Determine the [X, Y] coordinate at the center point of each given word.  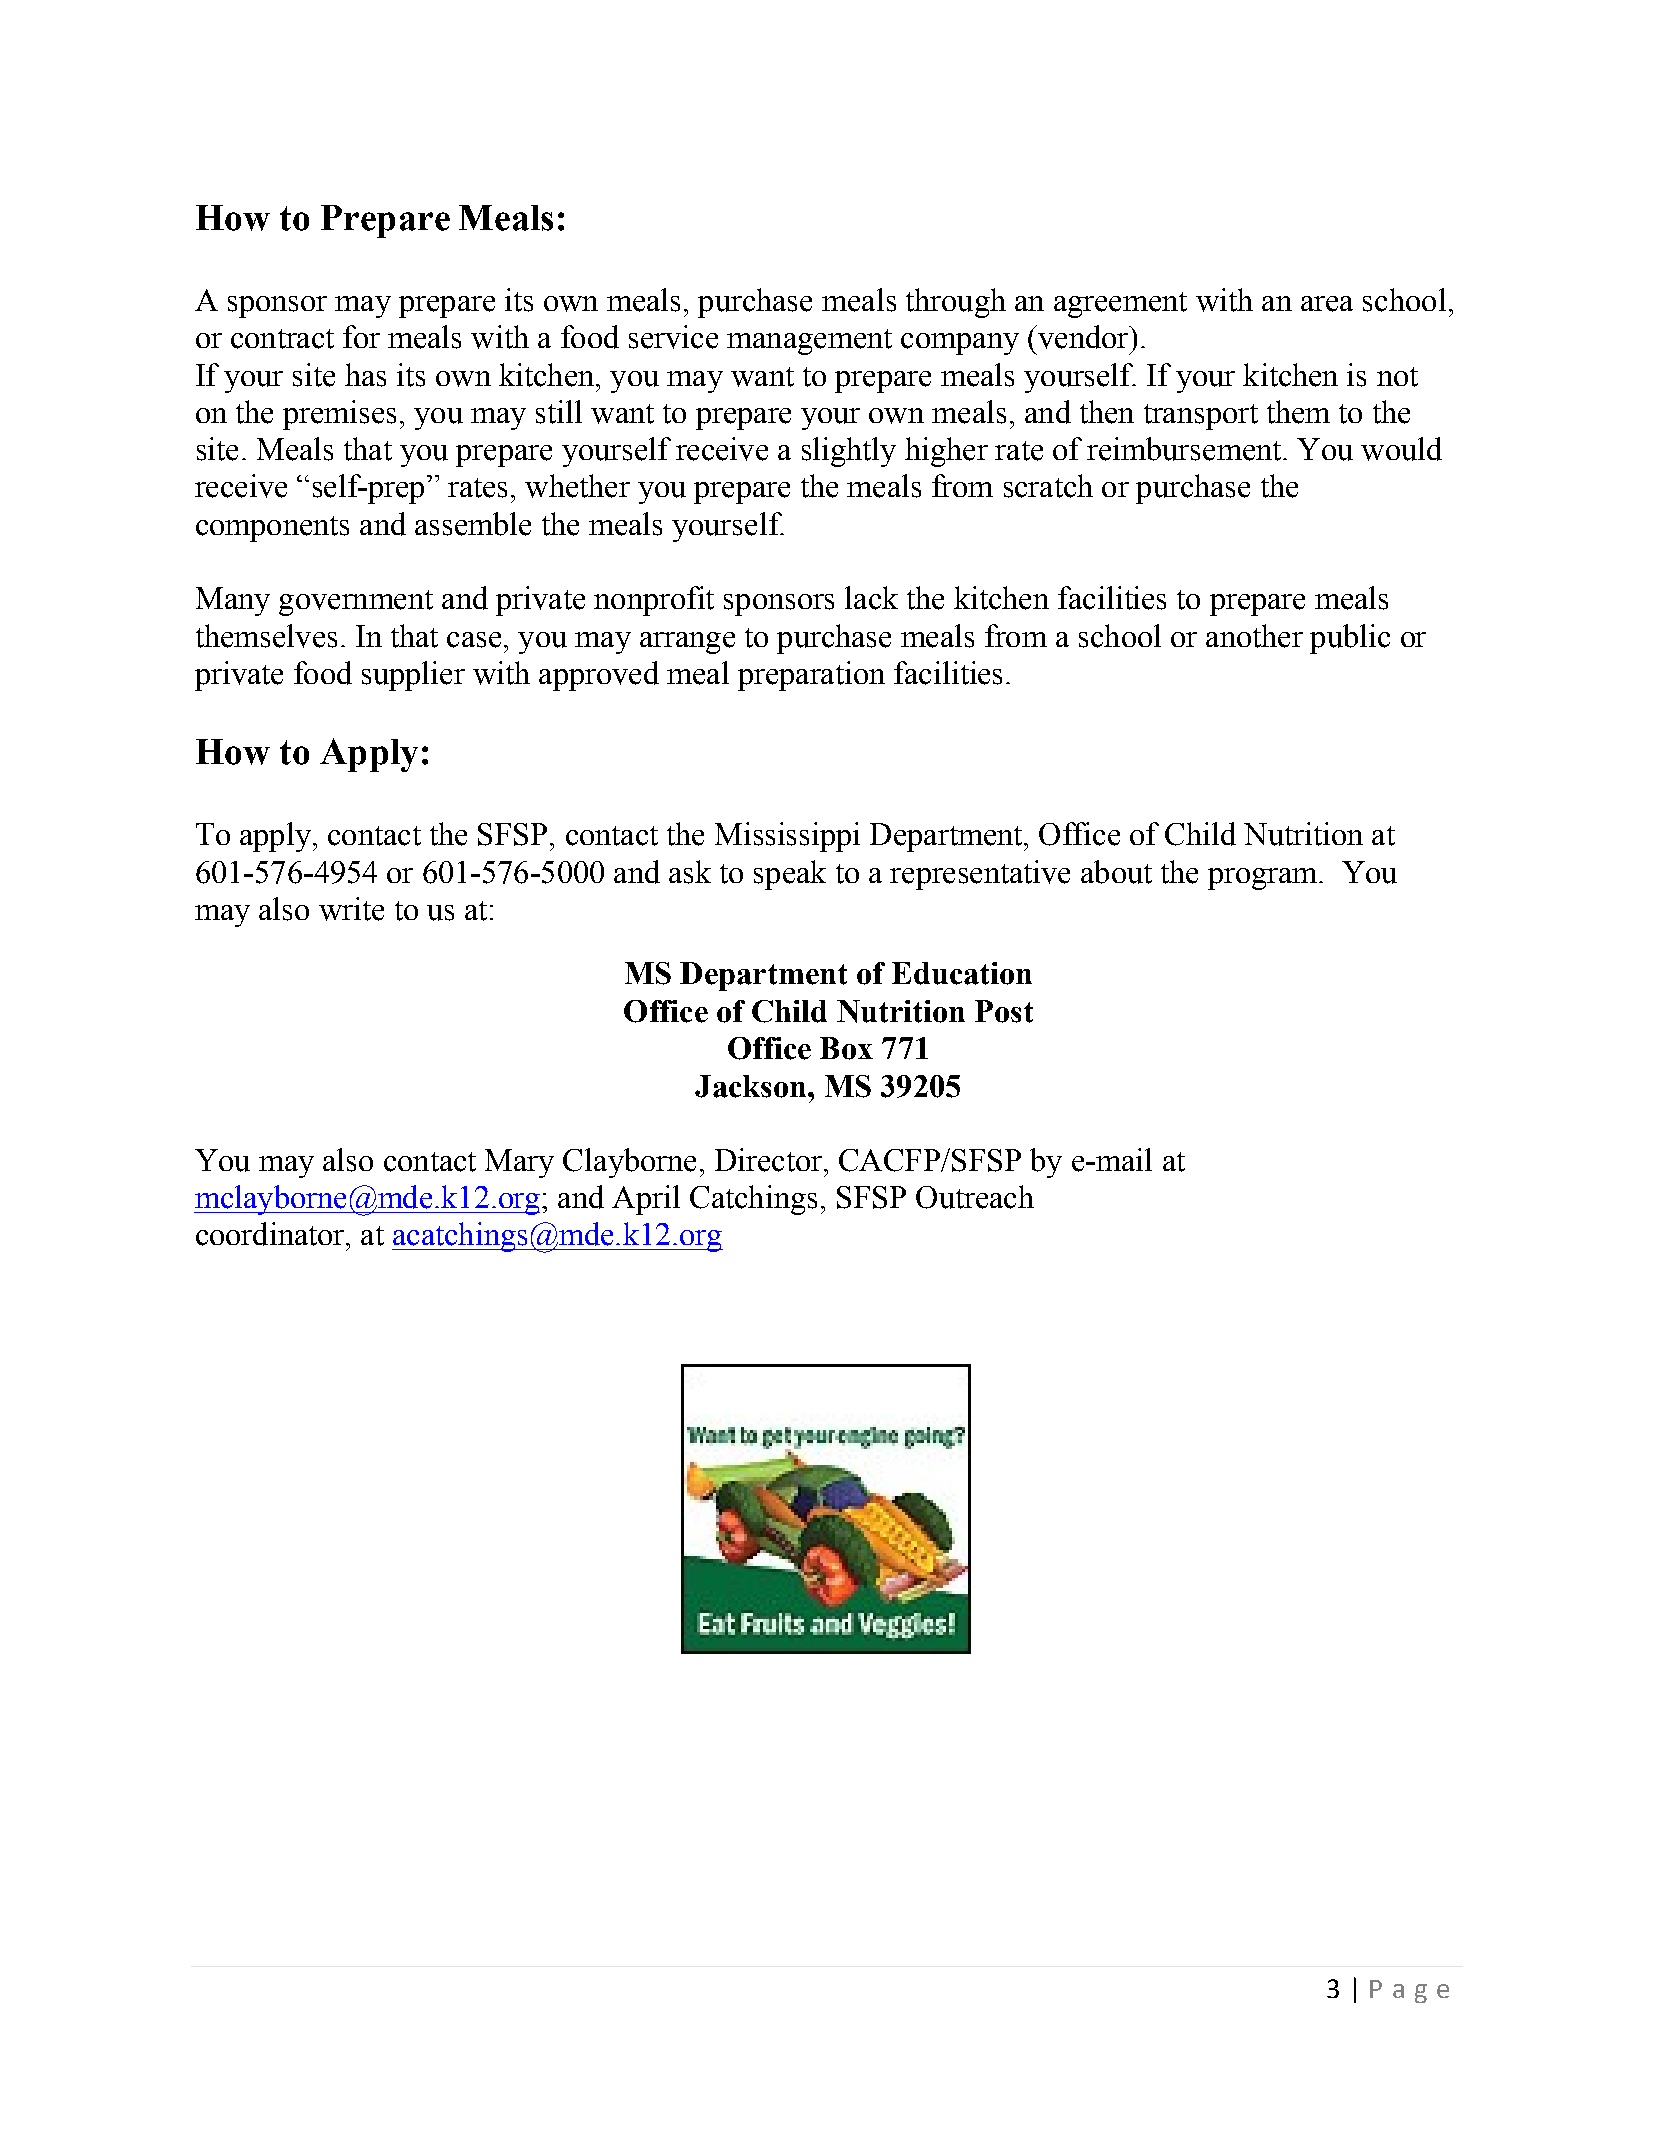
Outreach [975, 1197]
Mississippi [787, 837]
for [361, 336]
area [1327, 304]
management [809, 342]
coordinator [271, 1234]
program [1264, 879]
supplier [413, 676]
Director [768, 1160]
